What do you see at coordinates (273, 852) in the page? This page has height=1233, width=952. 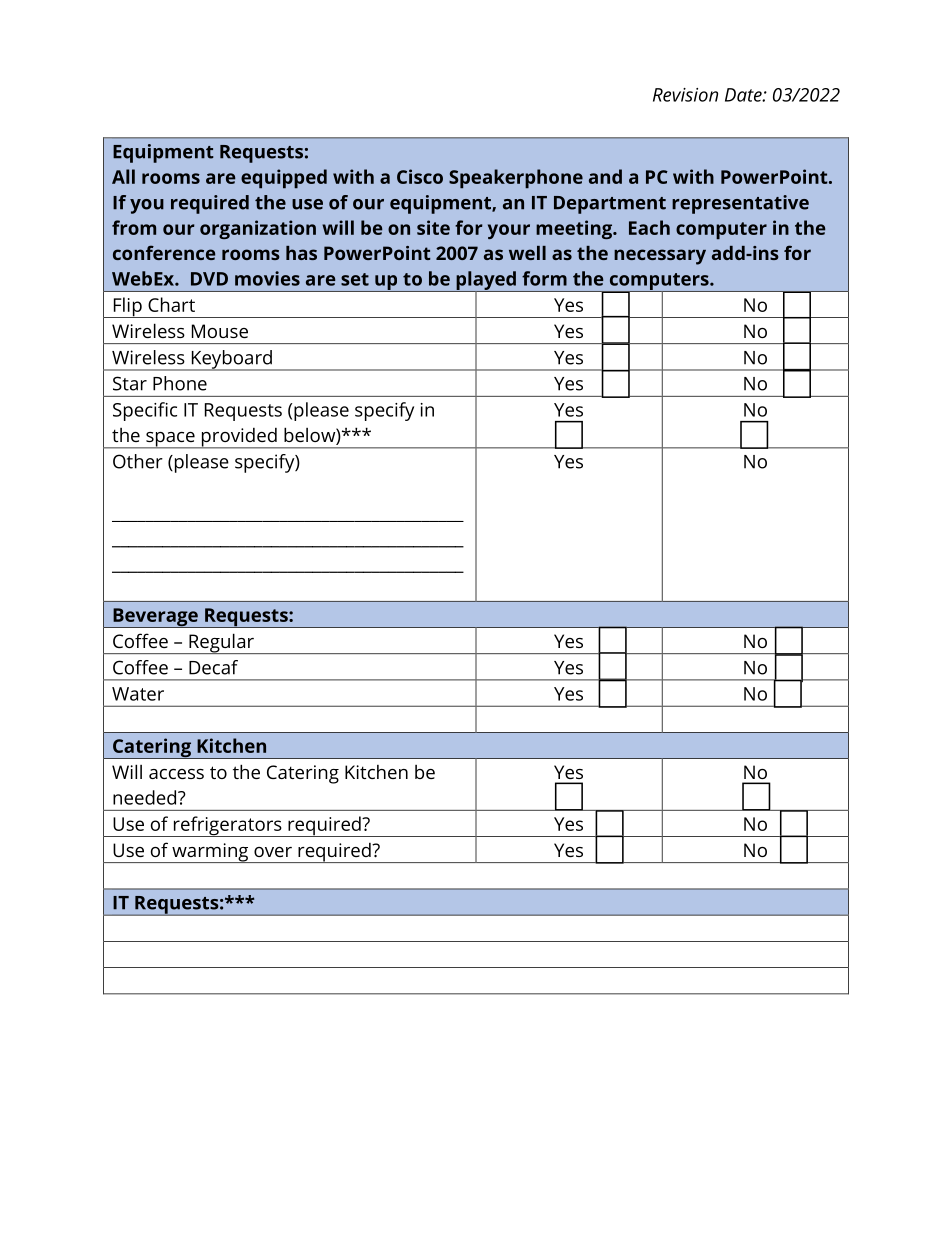 I see `over` at bounding box center [273, 852].
